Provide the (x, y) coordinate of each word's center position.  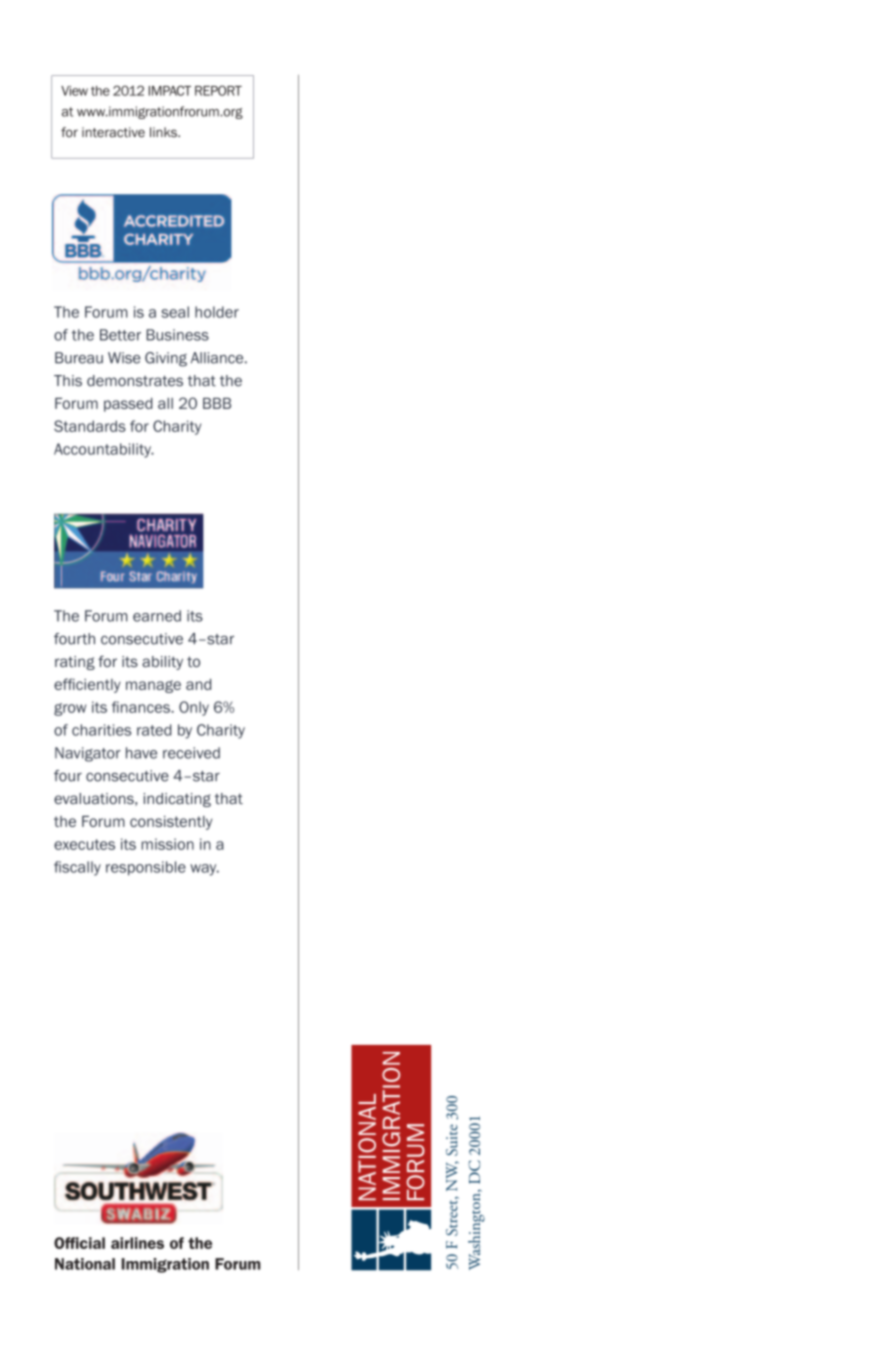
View (74, 91)
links (164, 132)
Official (79, 1243)
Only (194, 708)
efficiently (87, 685)
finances (142, 707)
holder (217, 312)
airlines (137, 1243)
